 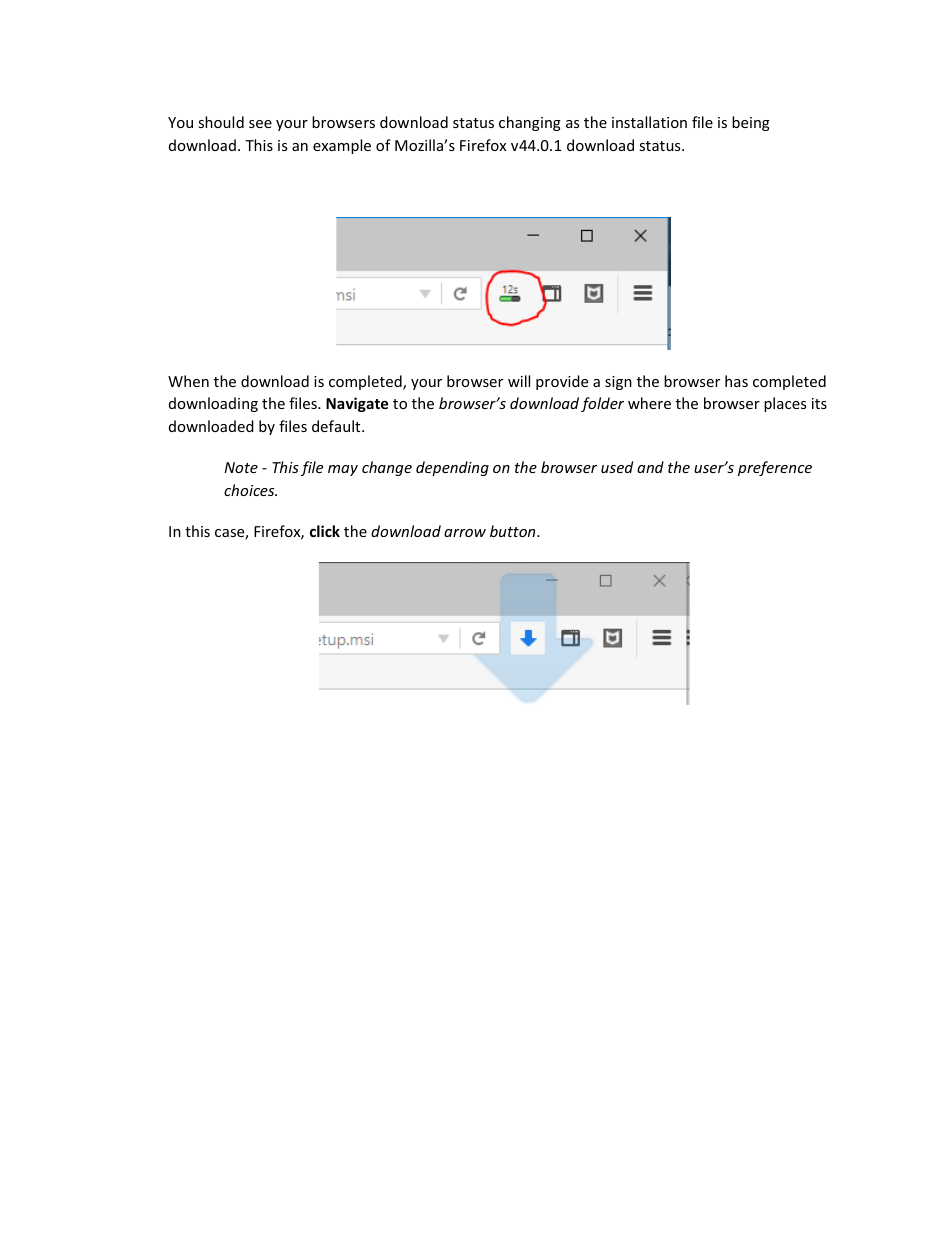 What do you see at coordinates (775, 468) in the screenshot?
I see `preference` at bounding box center [775, 468].
